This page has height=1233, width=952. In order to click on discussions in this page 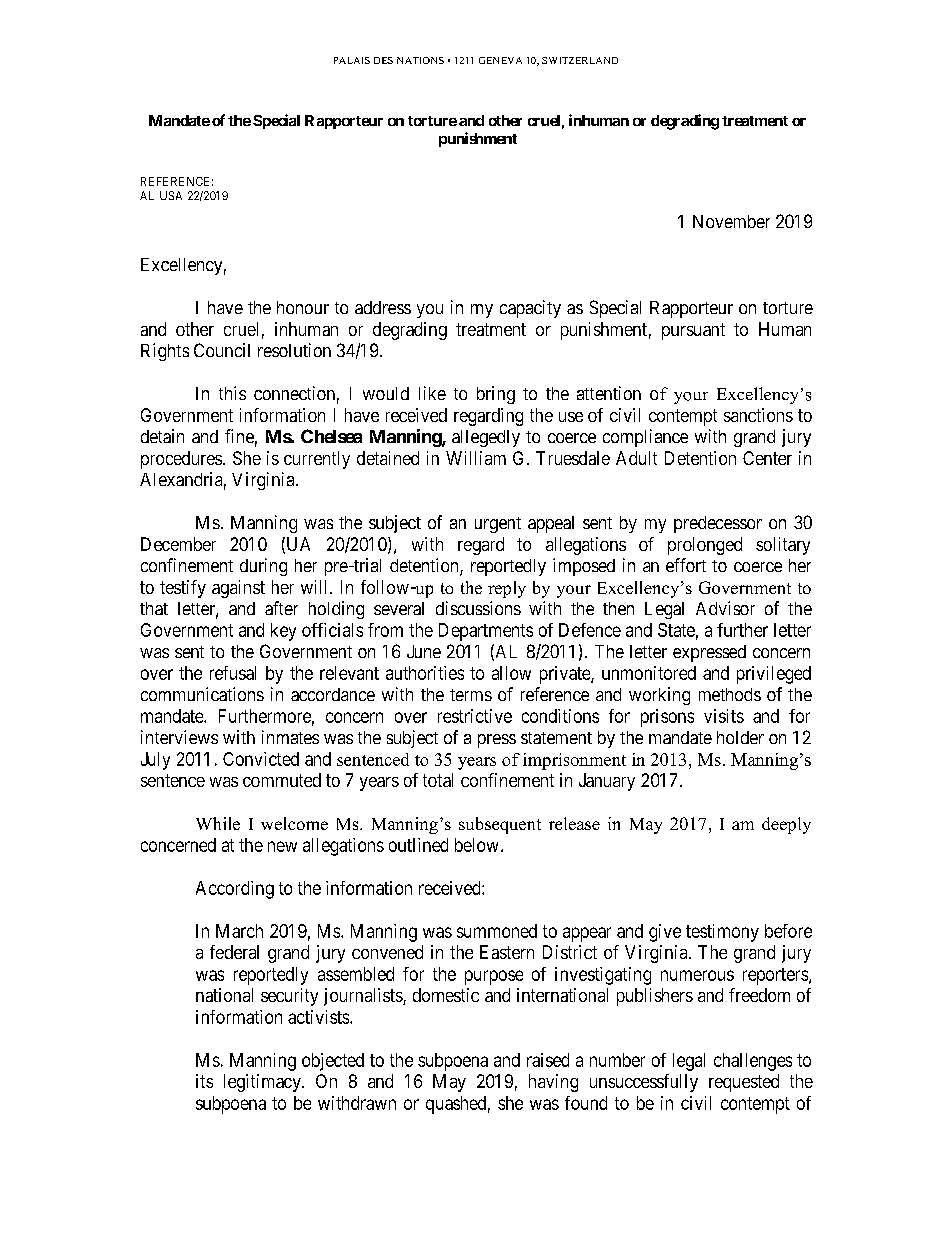, I will do `click(478, 608)`.
